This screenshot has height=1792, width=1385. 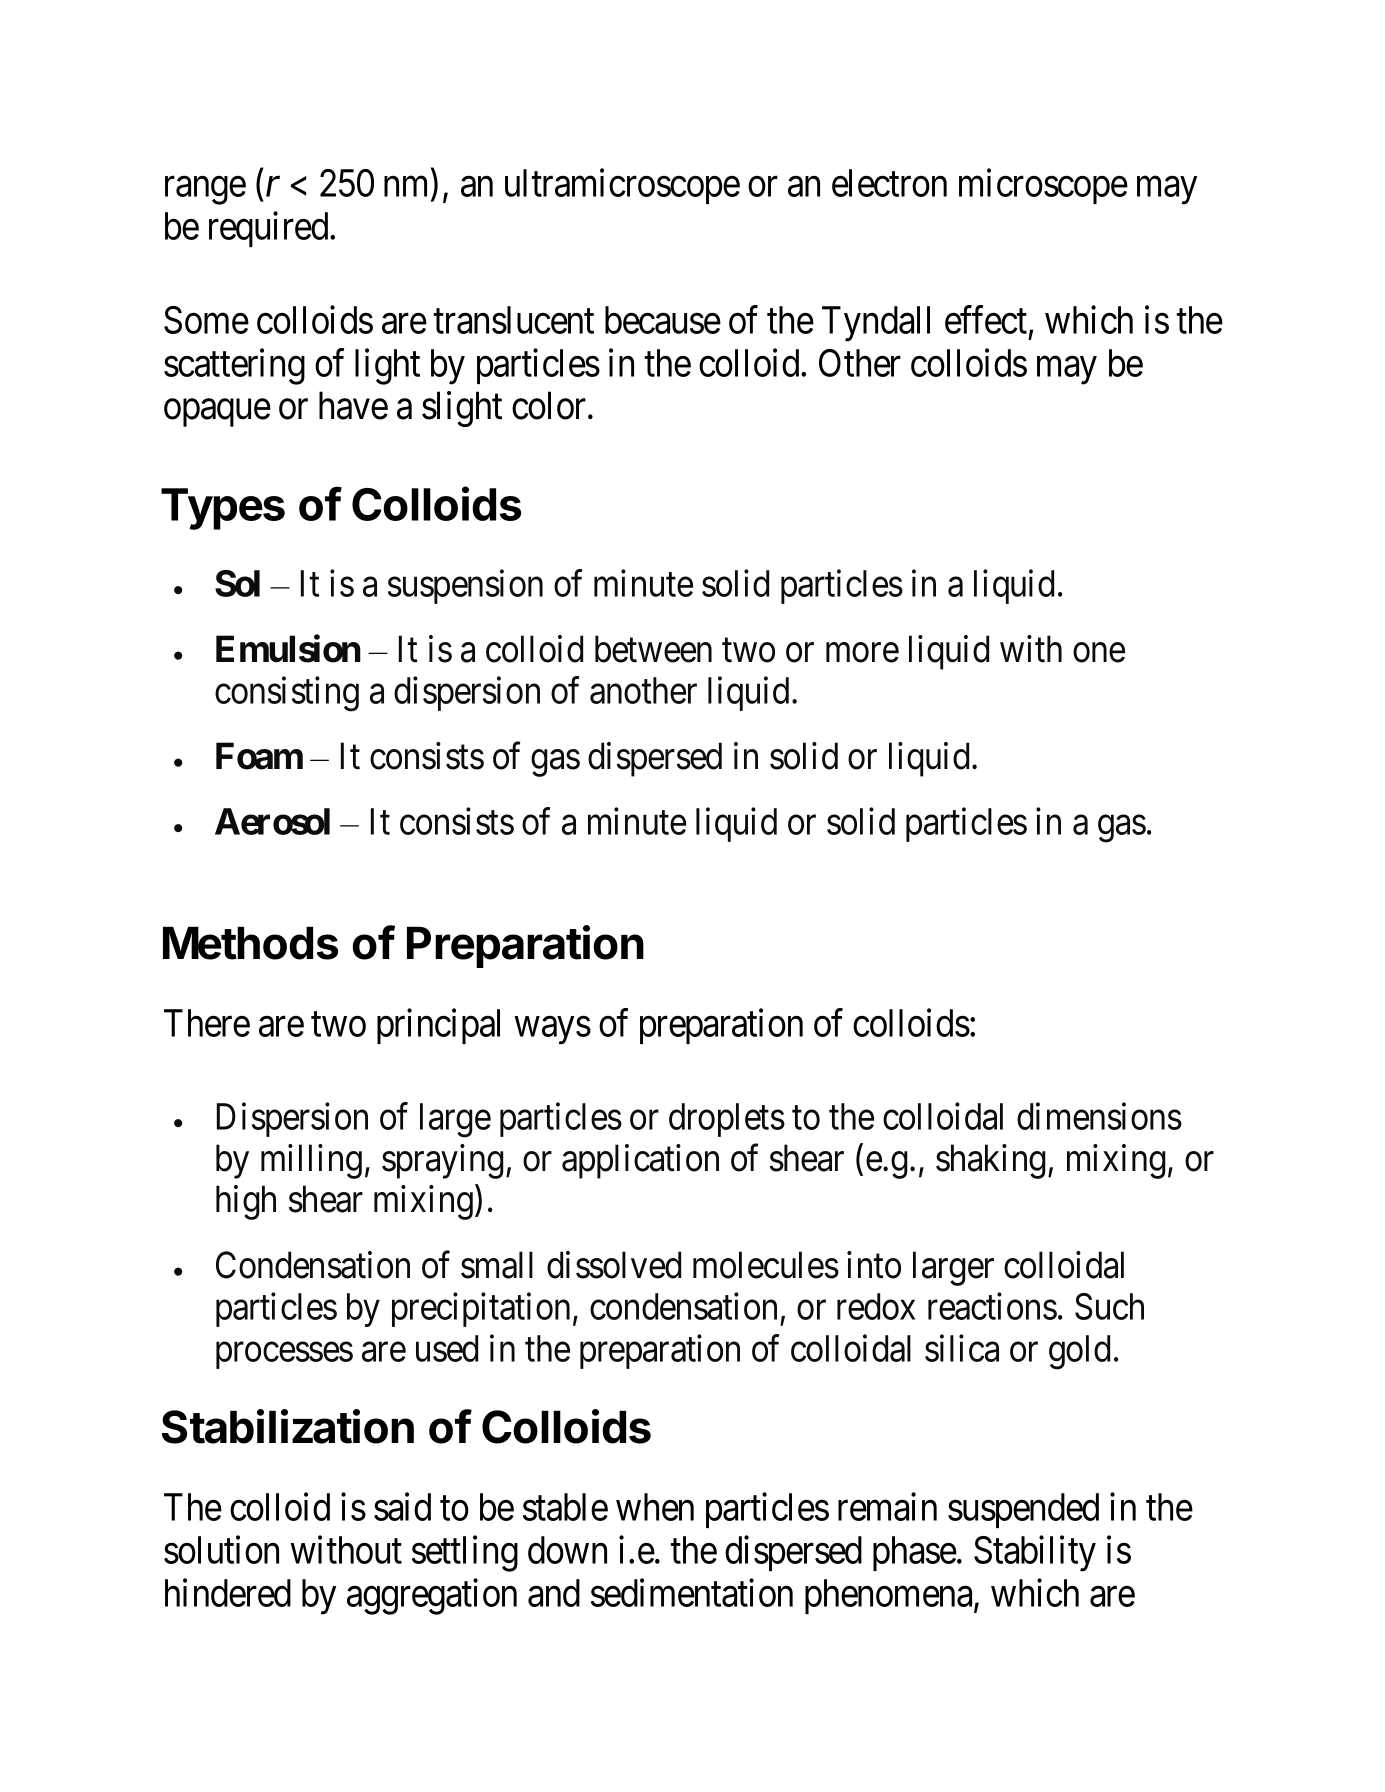 I want to click on required, so click(x=270, y=229).
